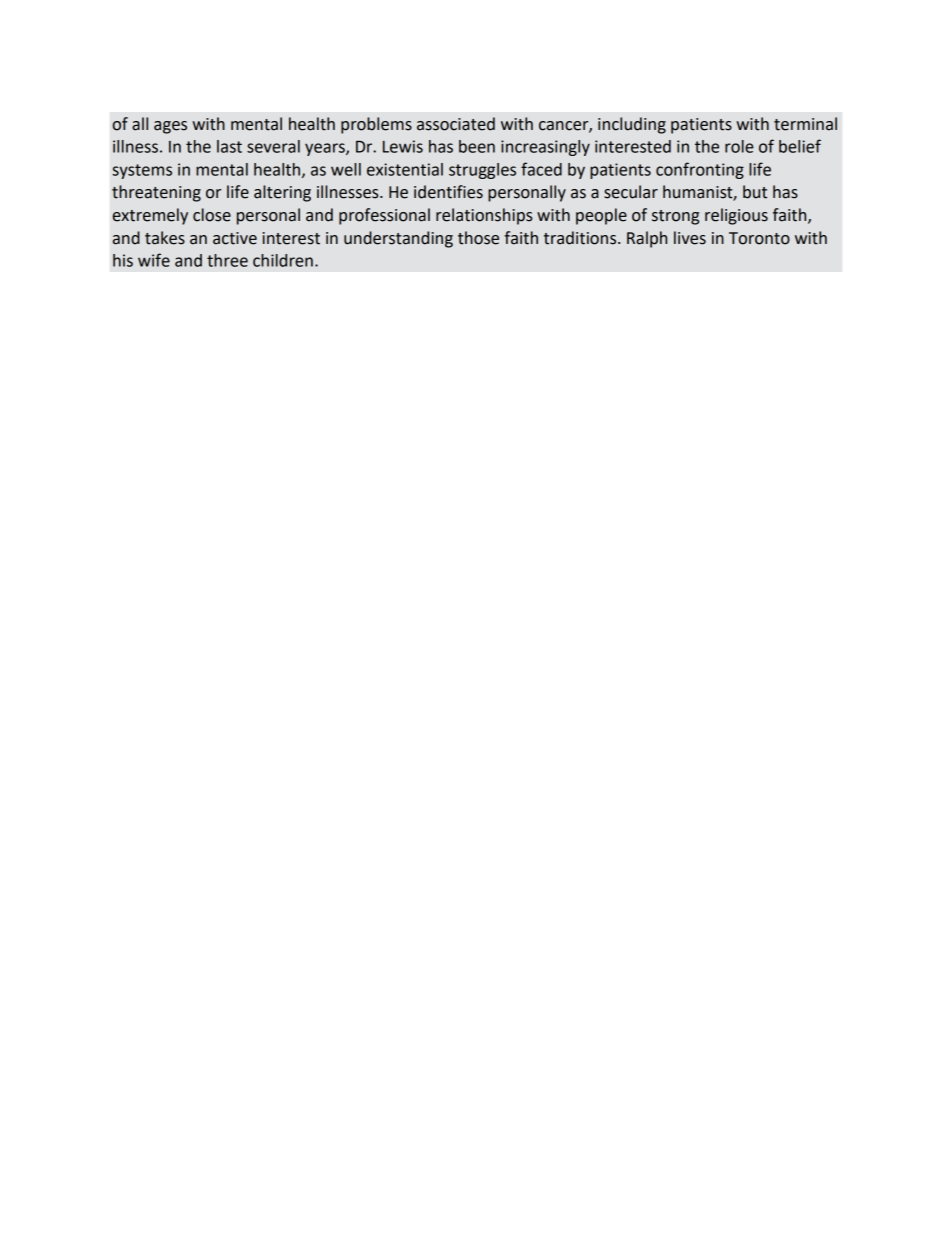 The height and width of the screenshot is (1233, 952). I want to click on close, so click(212, 215).
